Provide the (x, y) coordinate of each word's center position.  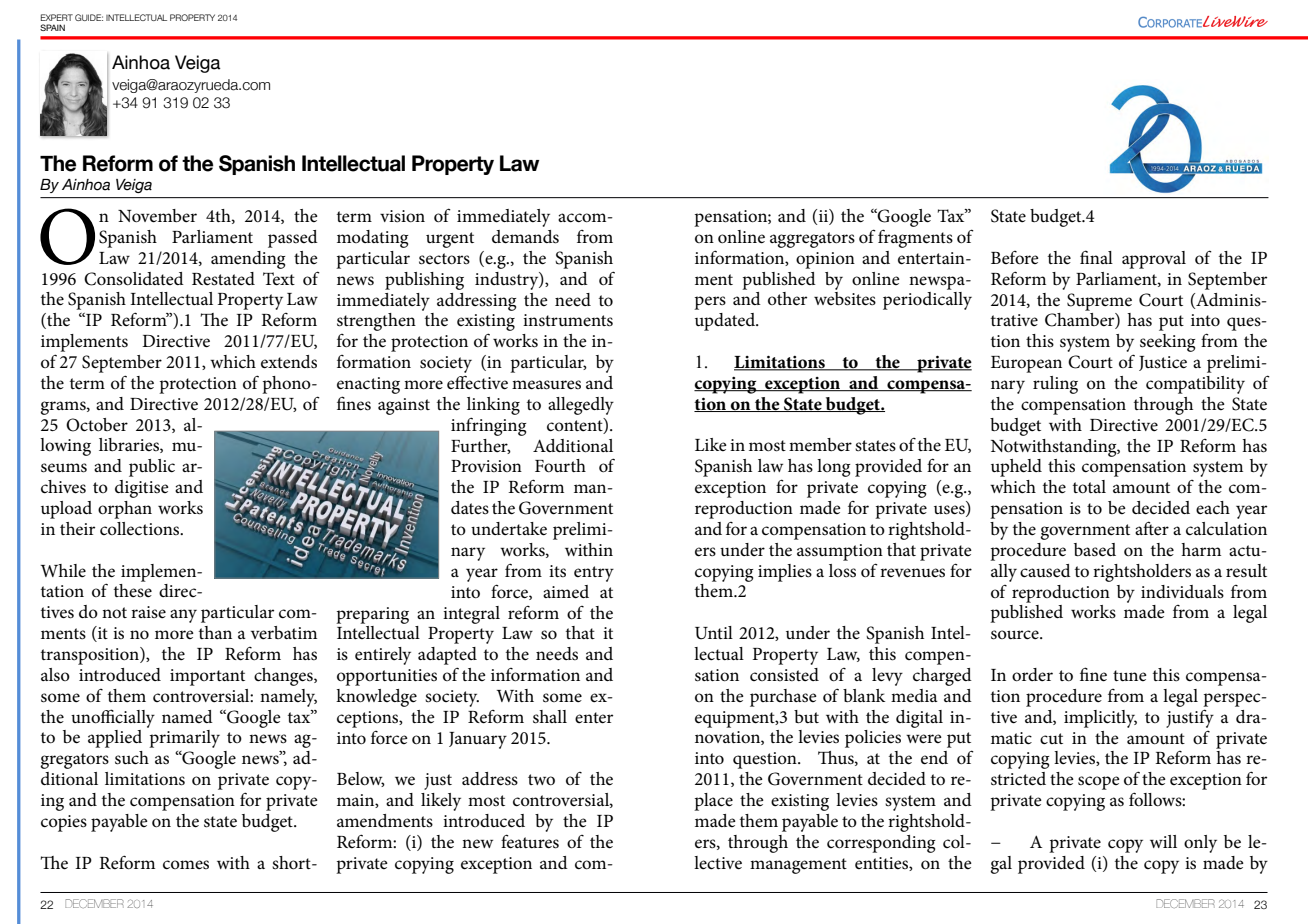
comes (186, 865)
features (530, 841)
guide (89, 17)
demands (525, 237)
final (1096, 257)
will (1163, 841)
